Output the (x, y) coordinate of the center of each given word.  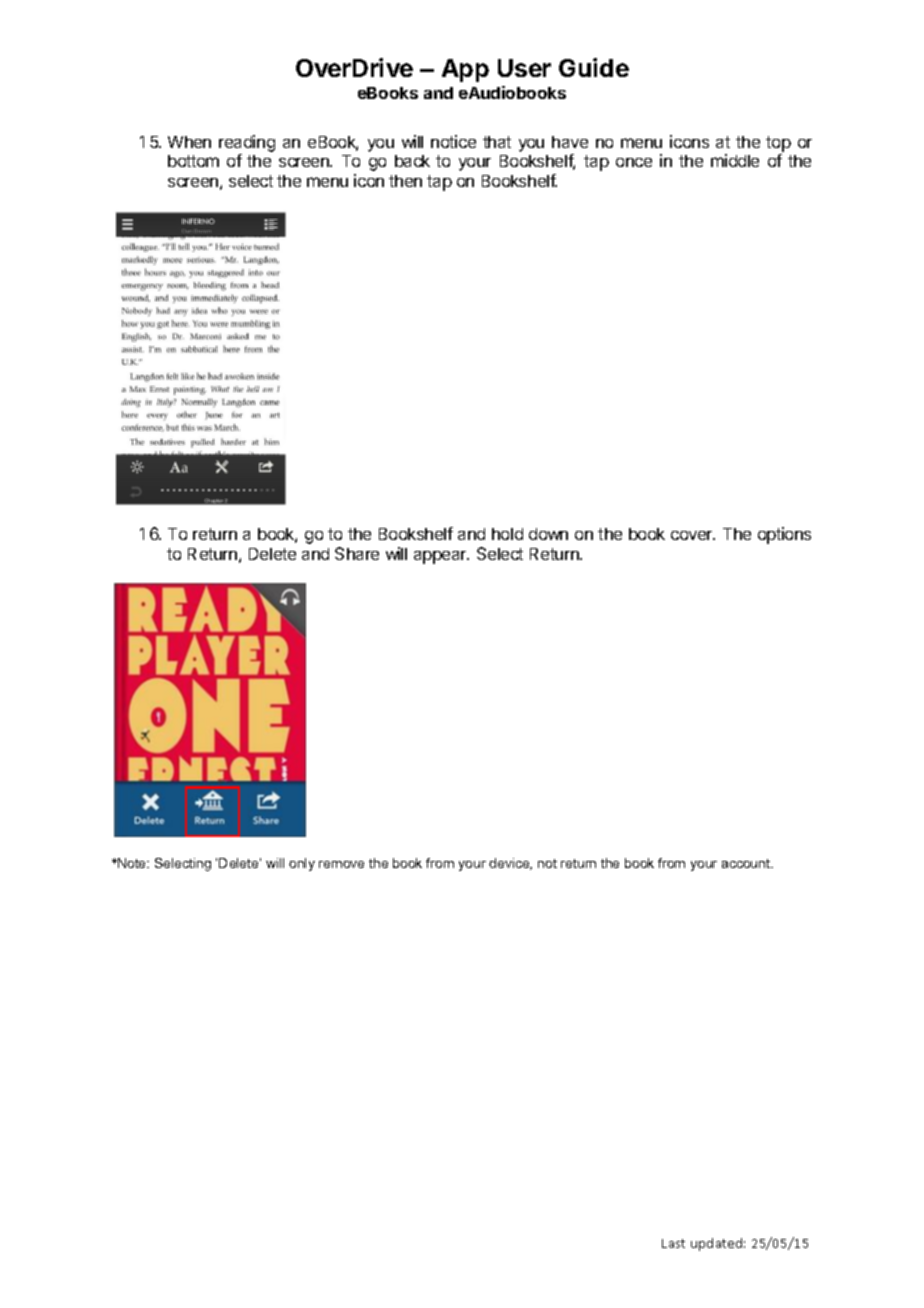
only (302, 864)
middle (735, 160)
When (189, 142)
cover (693, 535)
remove (341, 864)
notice (453, 141)
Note (132, 863)
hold (507, 534)
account (747, 863)
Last (673, 1243)
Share (357, 553)
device (510, 864)
